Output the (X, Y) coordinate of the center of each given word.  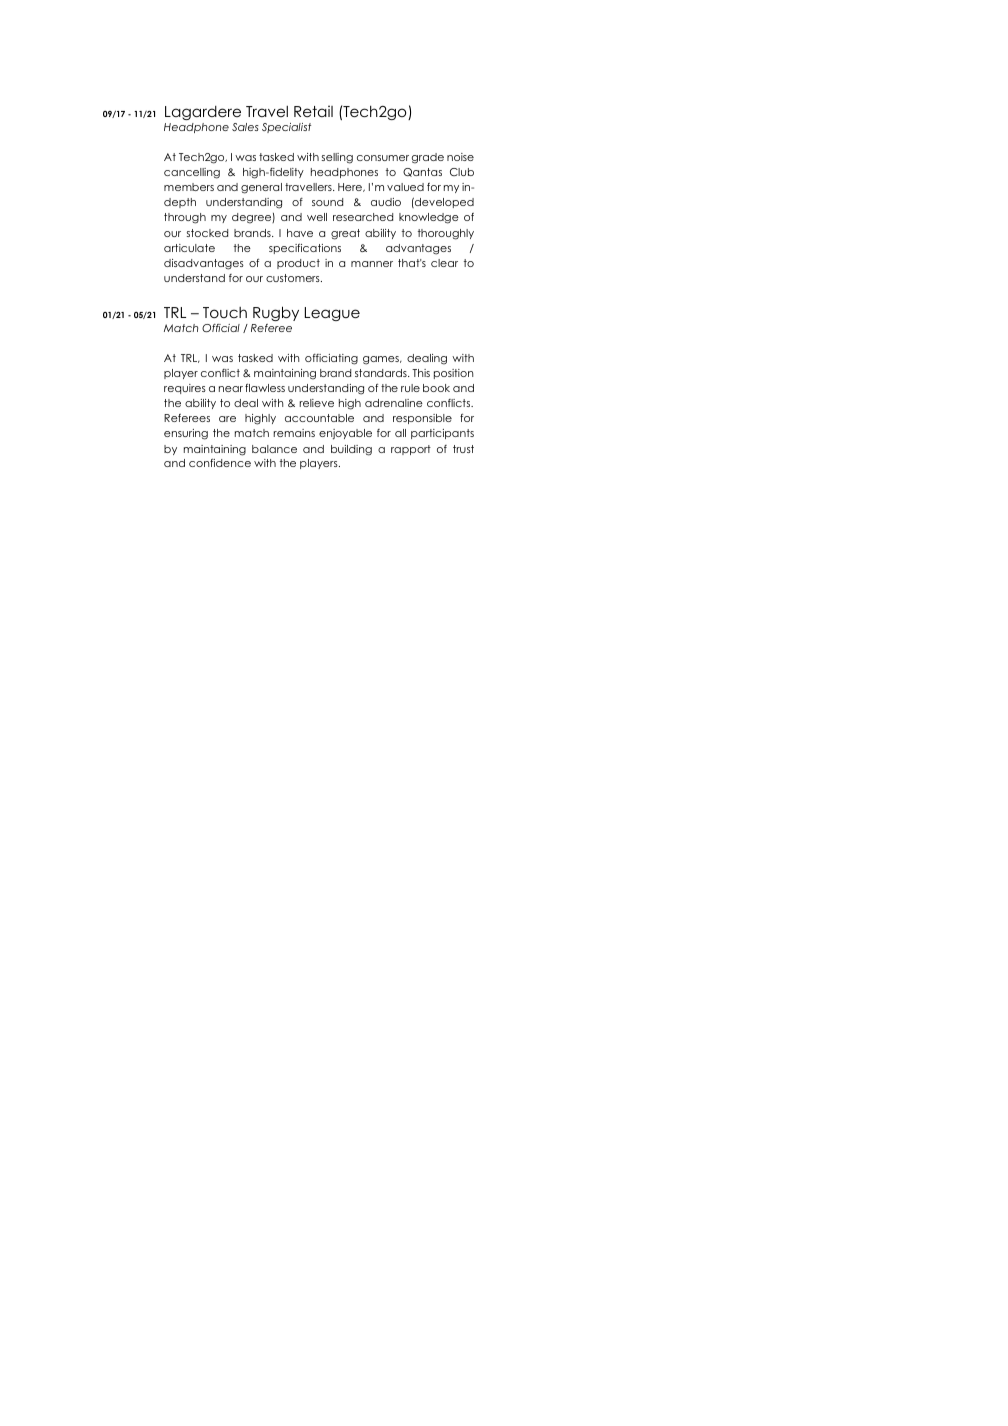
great (345, 234)
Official (221, 328)
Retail (313, 111)
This (421, 373)
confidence (220, 462)
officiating (331, 359)
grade (428, 158)
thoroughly (446, 234)
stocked (207, 233)
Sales (245, 127)
